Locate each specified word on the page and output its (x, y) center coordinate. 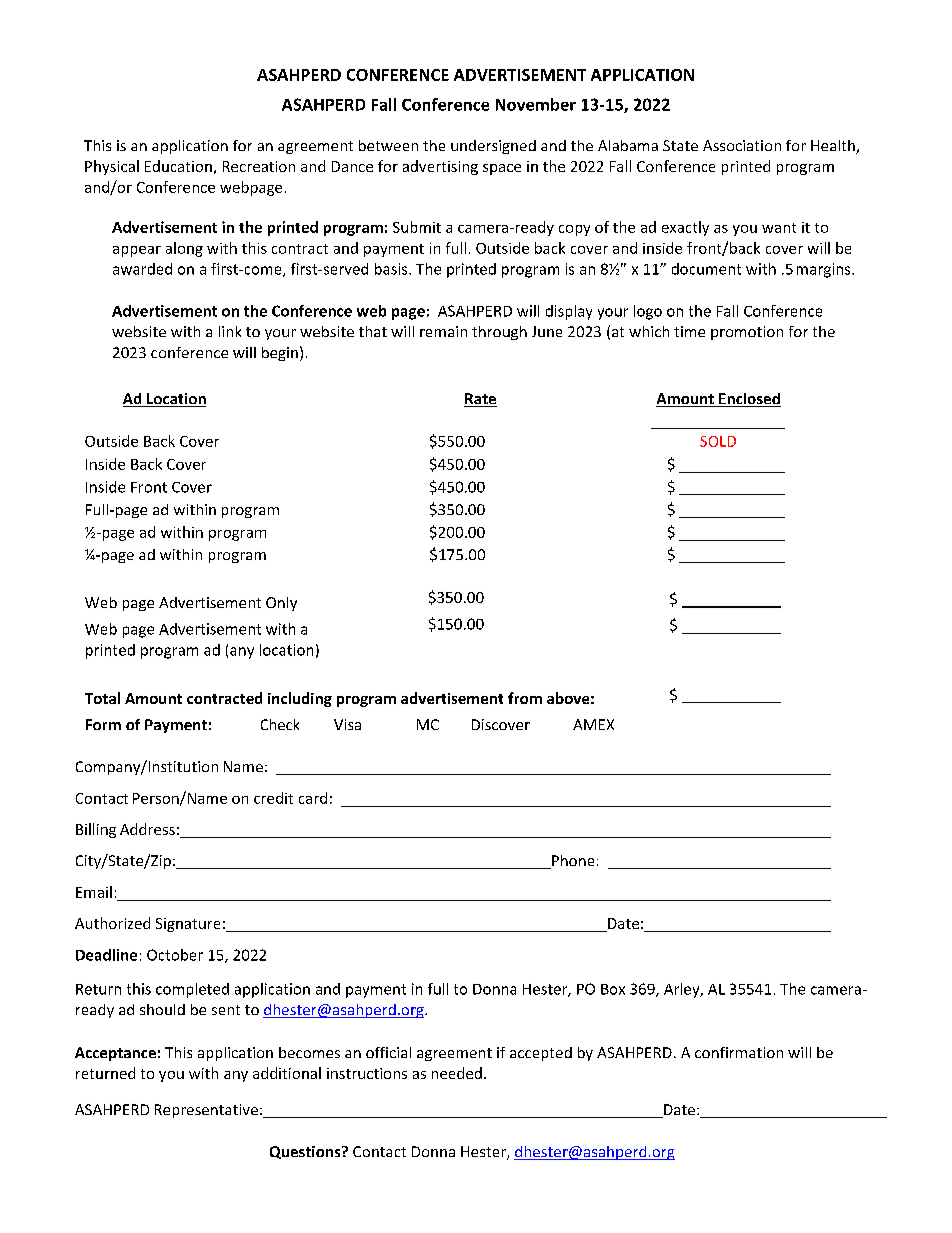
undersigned (493, 147)
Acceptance (115, 1054)
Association (742, 145)
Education (178, 166)
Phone (572, 862)
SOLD (718, 441)
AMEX (593, 724)
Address (147, 829)
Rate (480, 400)
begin (280, 354)
